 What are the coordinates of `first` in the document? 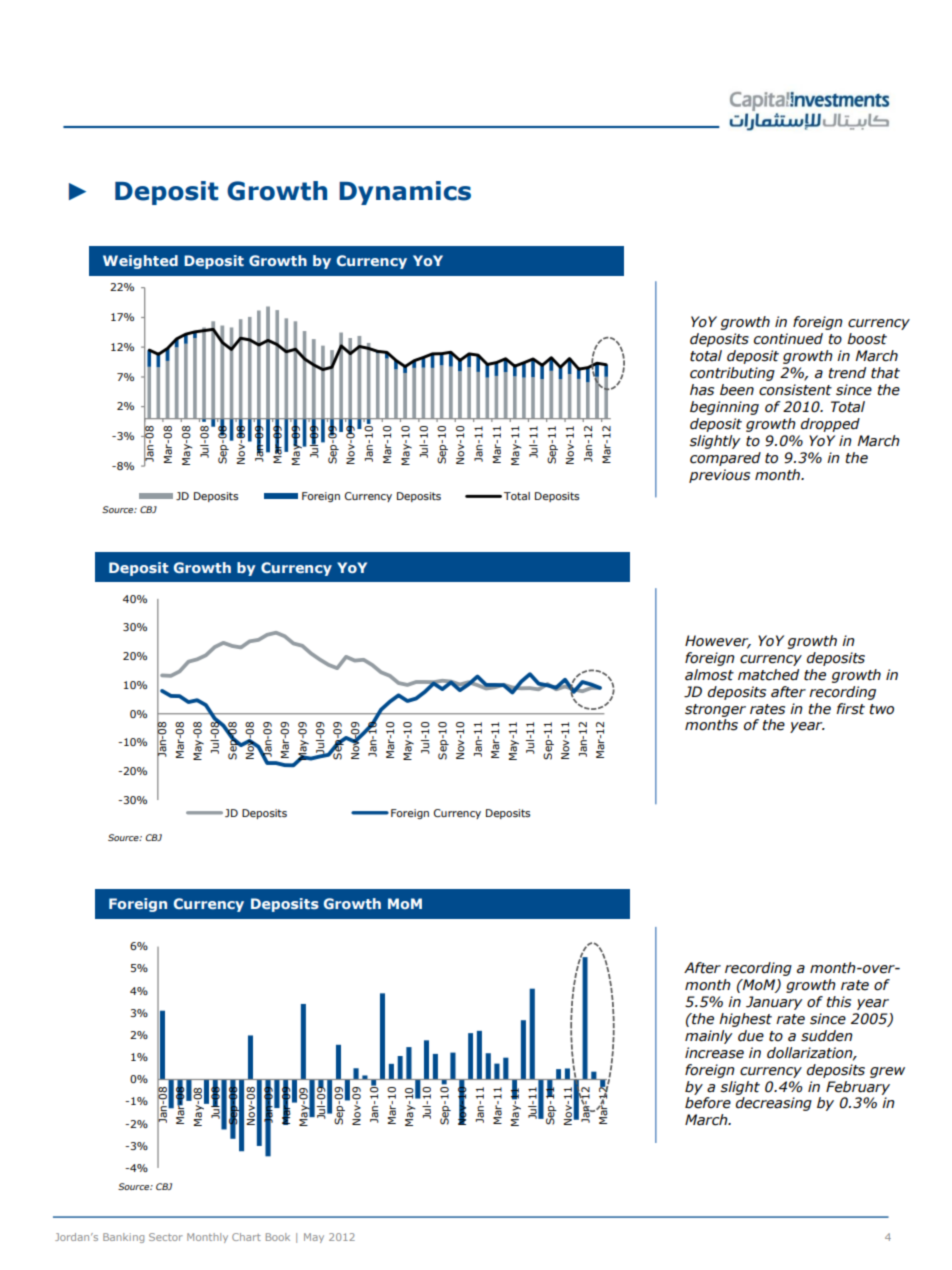 It's located at (850, 709).
